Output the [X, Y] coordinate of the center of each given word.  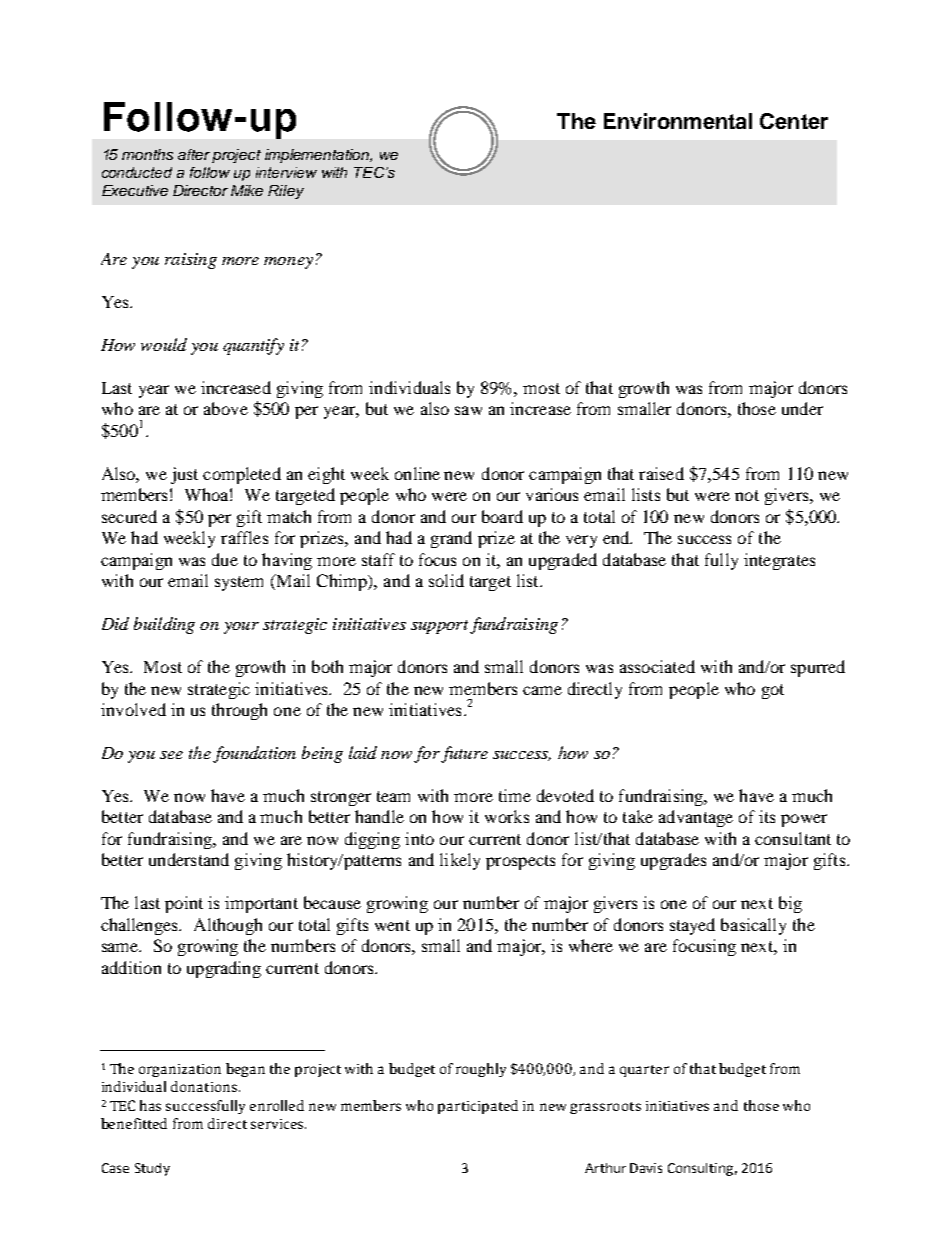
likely [460, 861]
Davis [646, 1168]
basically [753, 926]
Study [152, 1169]
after [194, 154]
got [773, 691]
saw [468, 410]
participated [478, 1107]
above [226, 408]
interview [286, 172]
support [439, 627]
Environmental [678, 121]
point [184, 904]
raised [661, 473]
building [164, 625]
